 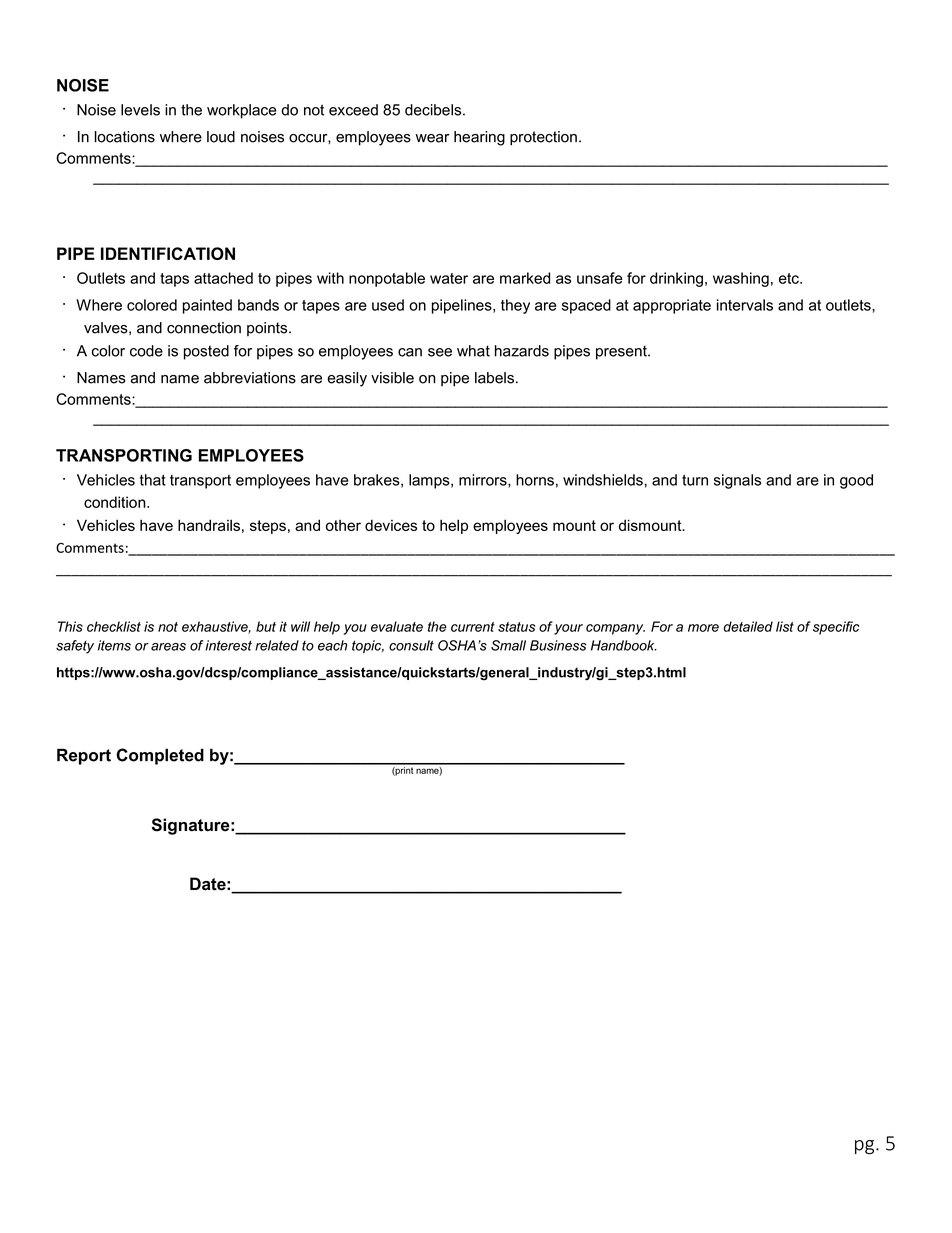 I want to click on protection, so click(x=543, y=138).
